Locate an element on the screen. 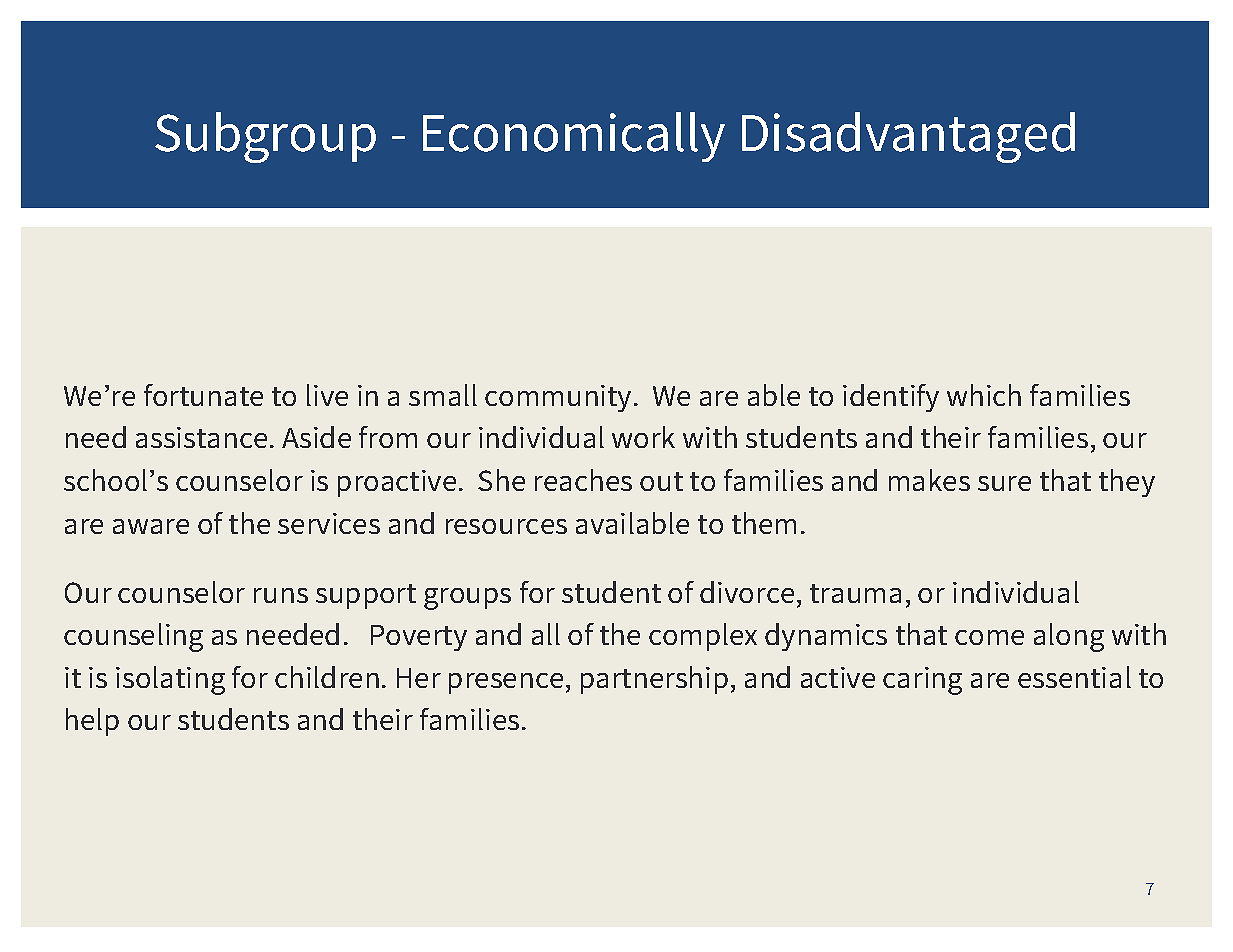 This screenshot has height=952, width=1233. Disadvantaged is located at coordinates (908, 137).
